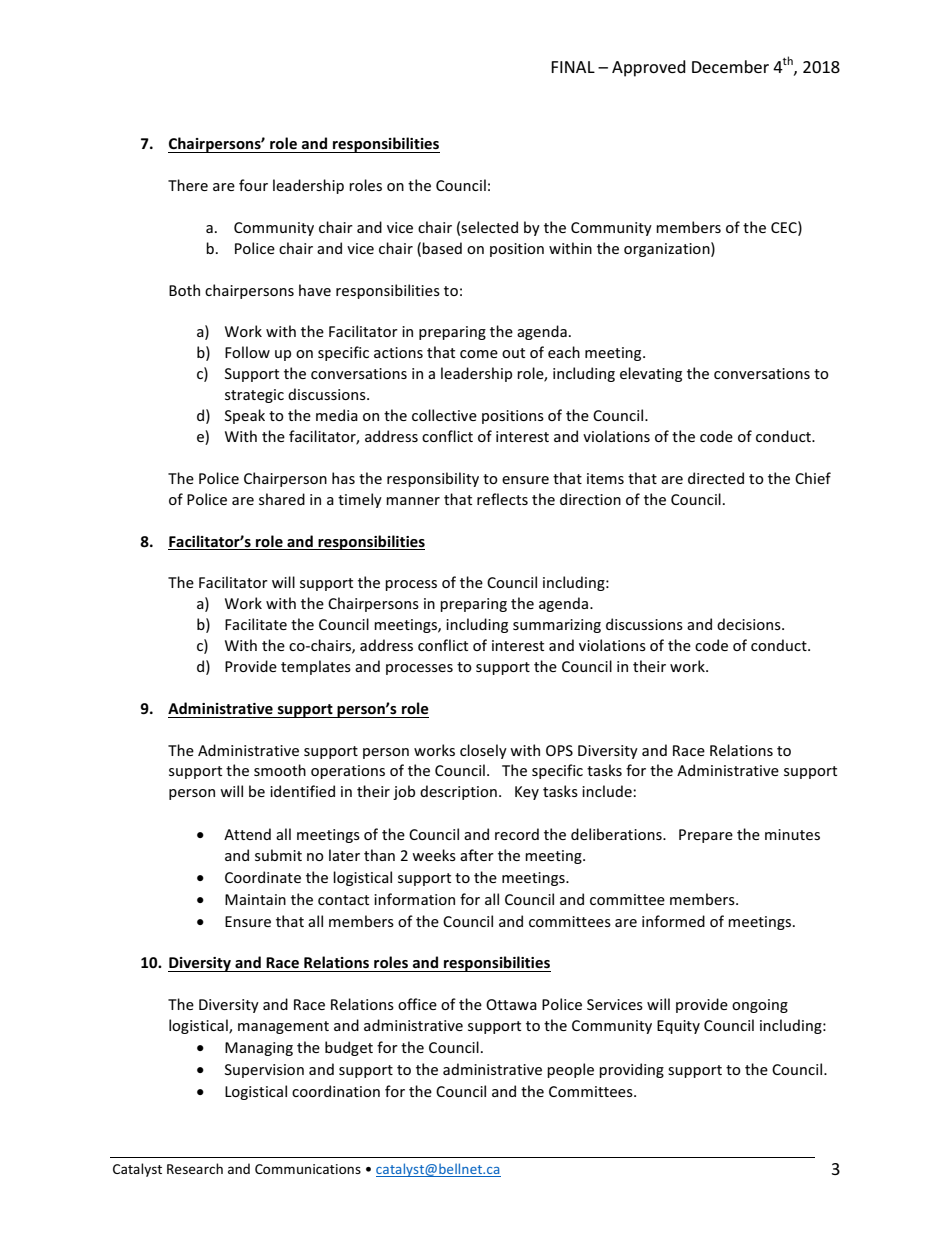  Describe the element at coordinates (706, 836) in the screenshot. I see `Prepare` at that location.
